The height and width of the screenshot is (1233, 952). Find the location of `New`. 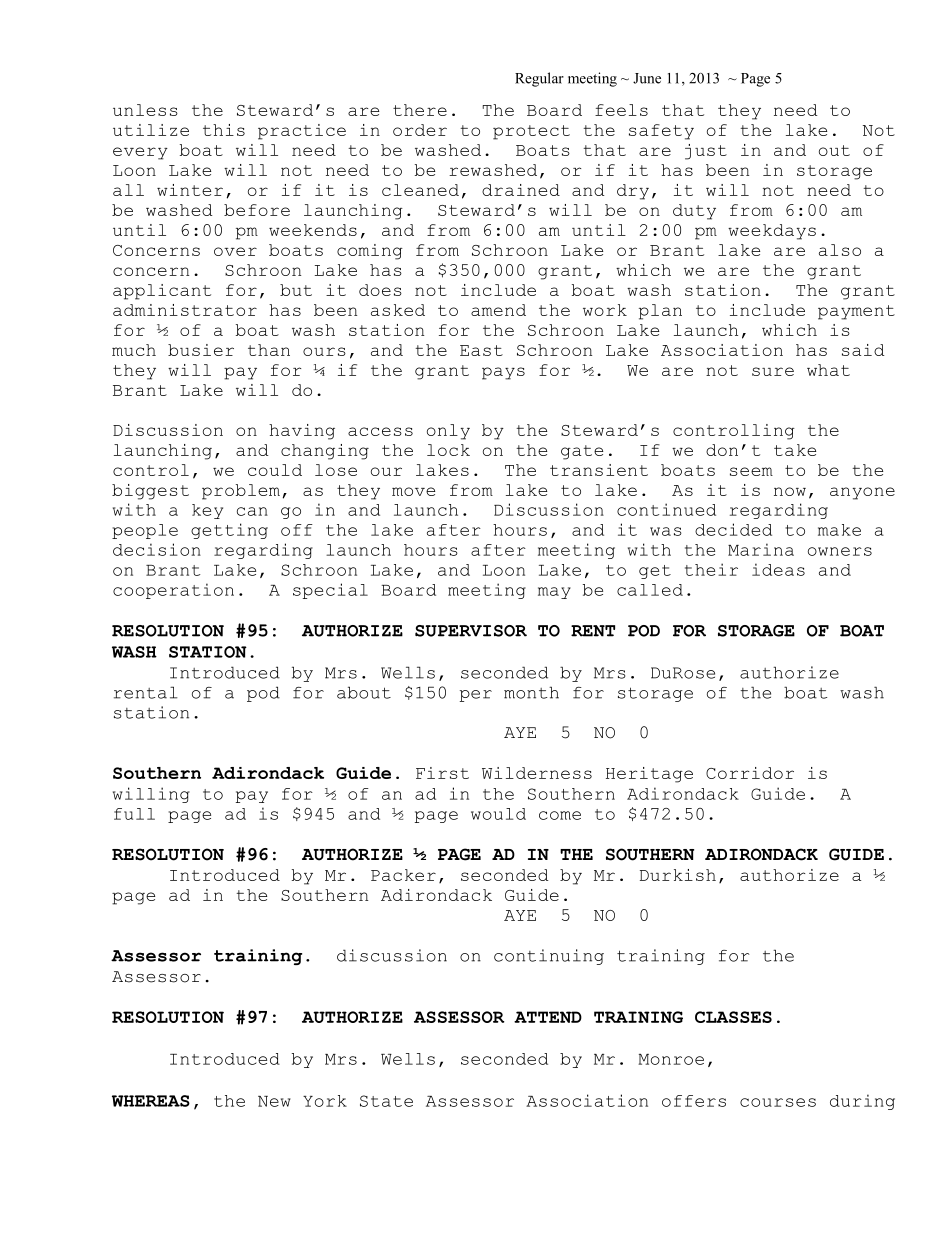

New is located at coordinates (274, 1101).
